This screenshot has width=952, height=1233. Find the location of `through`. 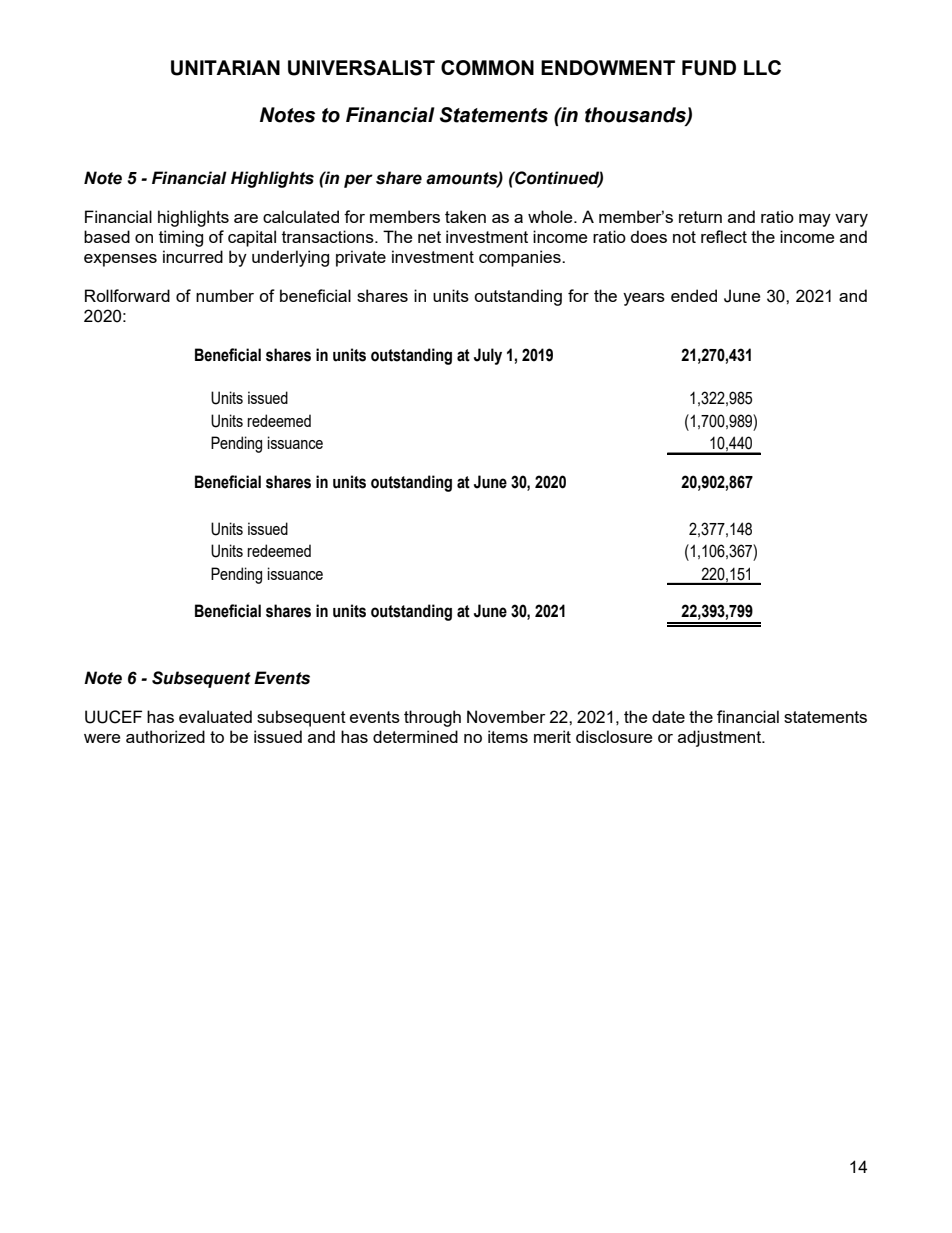

through is located at coordinates (432, 718).
